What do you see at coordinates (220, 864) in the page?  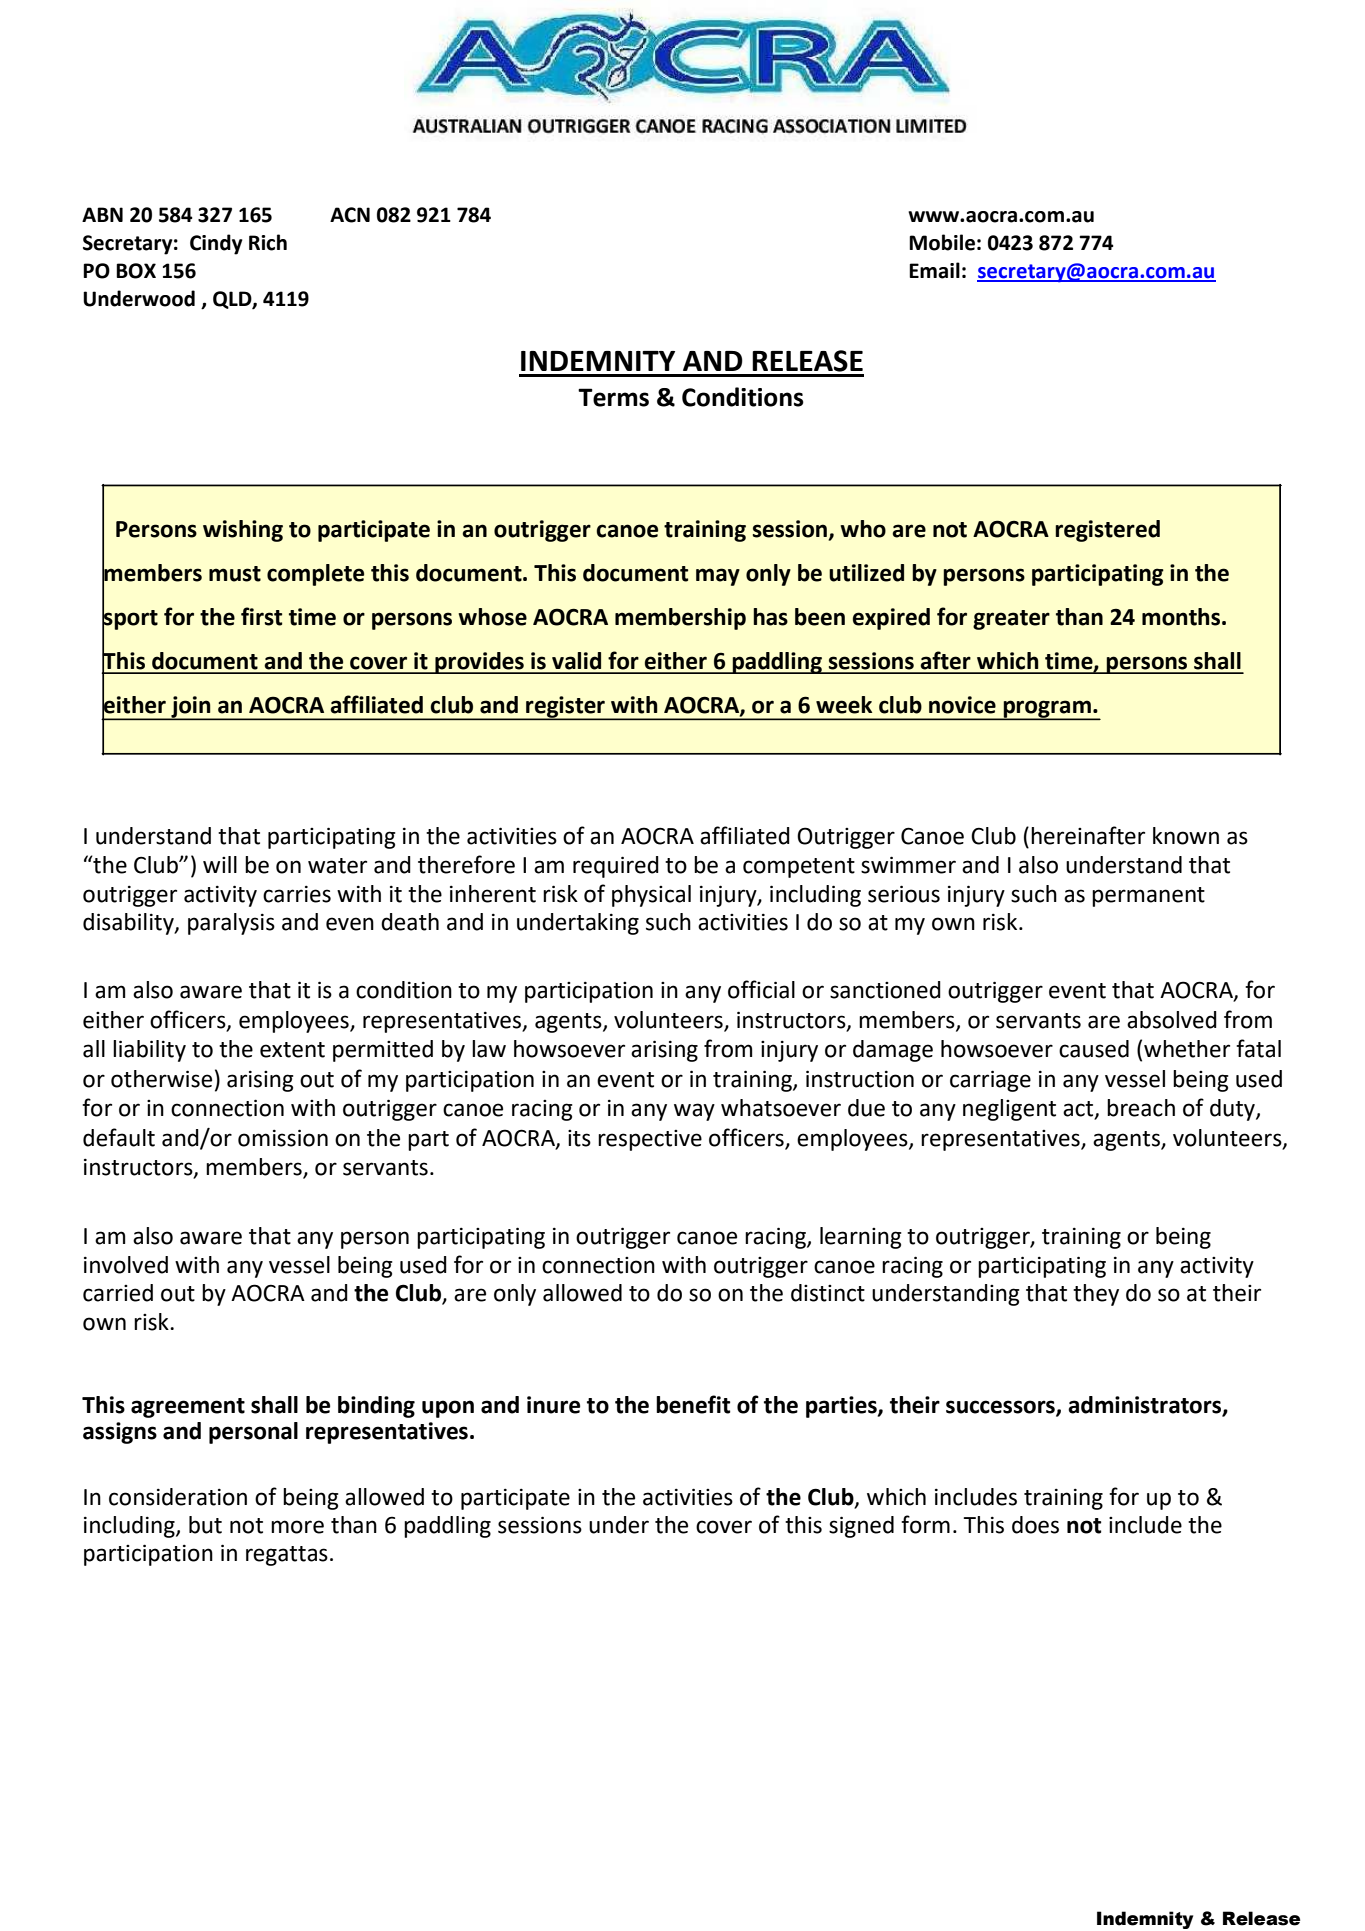 I see `will` at bounding box center [220, 864].
